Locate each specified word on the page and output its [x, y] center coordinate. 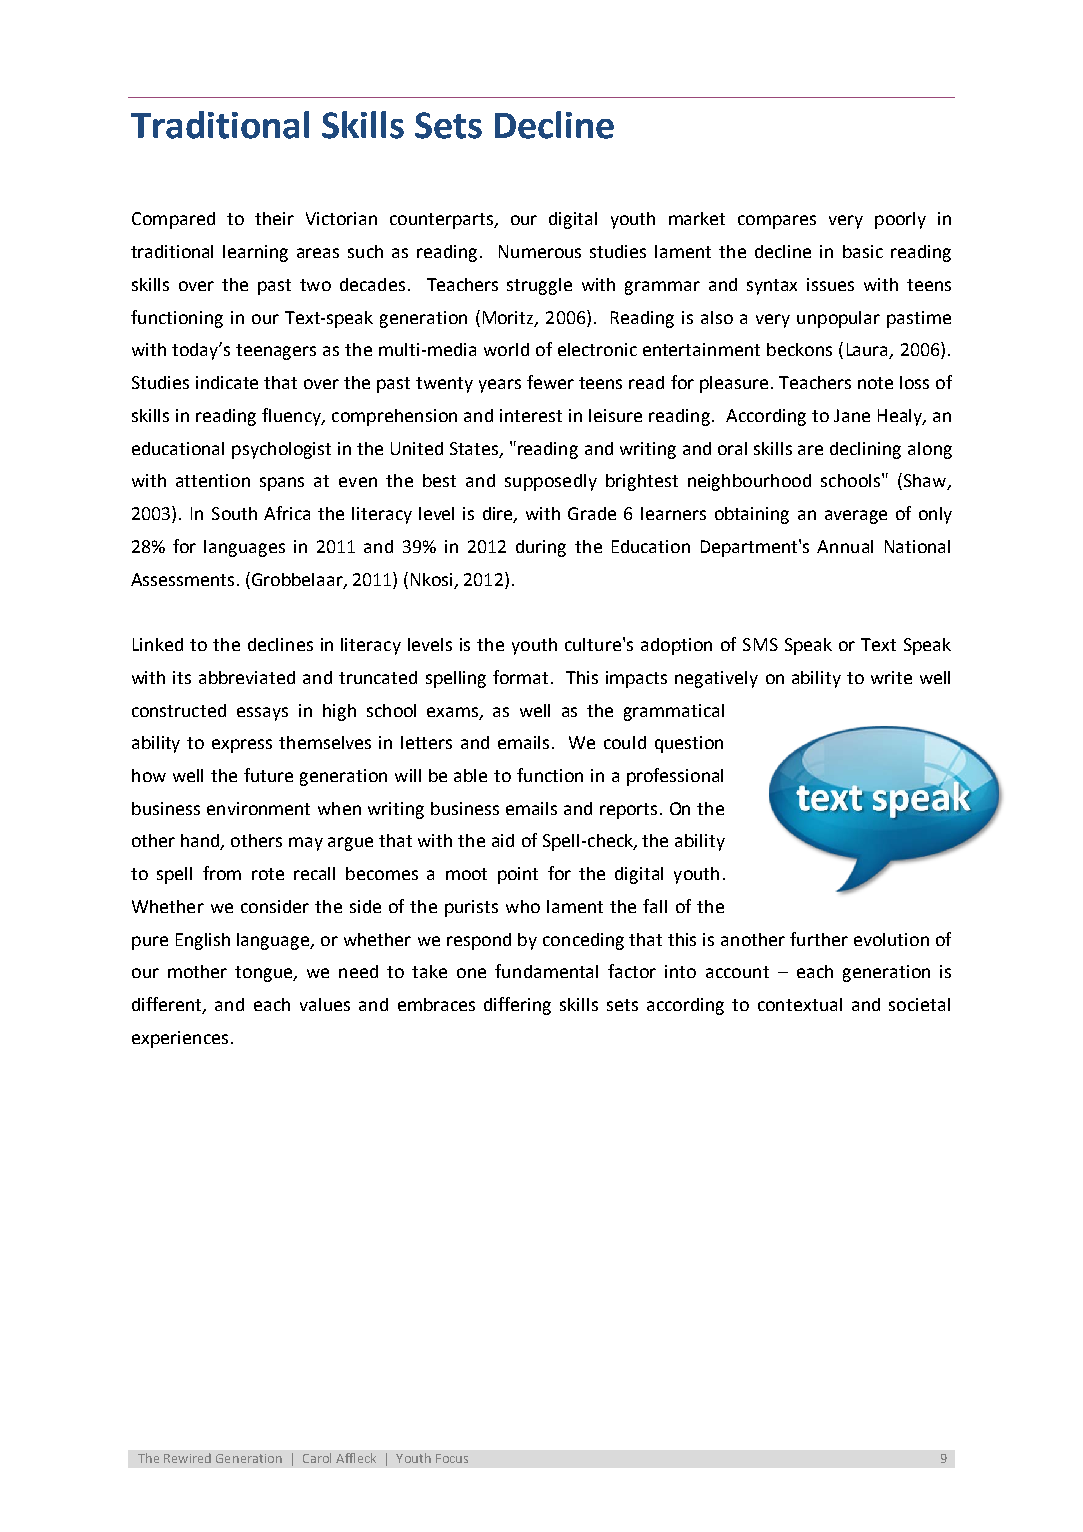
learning [255, 253]
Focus [452, 1458]
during [541, 548]
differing [517, 1006]
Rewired [187, 1458]
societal [919, 1004]
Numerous [540, 251]
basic [863, 251]
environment [258, 808]
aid [503, 840]
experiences [180, 1039]
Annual [845, 546]
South [234, 513]
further [819, 939]
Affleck [356, 1458]
